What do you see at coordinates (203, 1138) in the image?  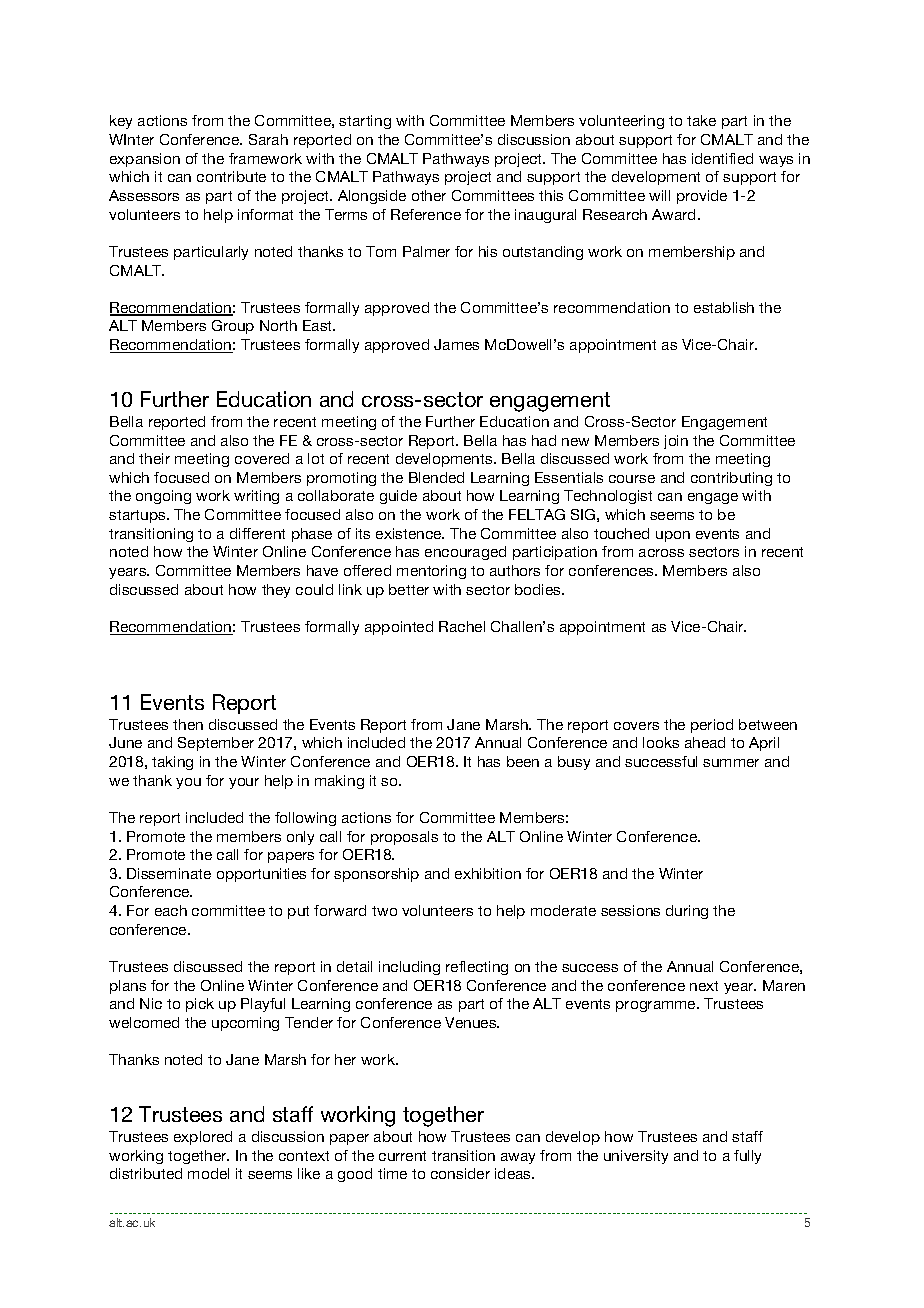 I see `explored` at bounding box center [203, 1138].
